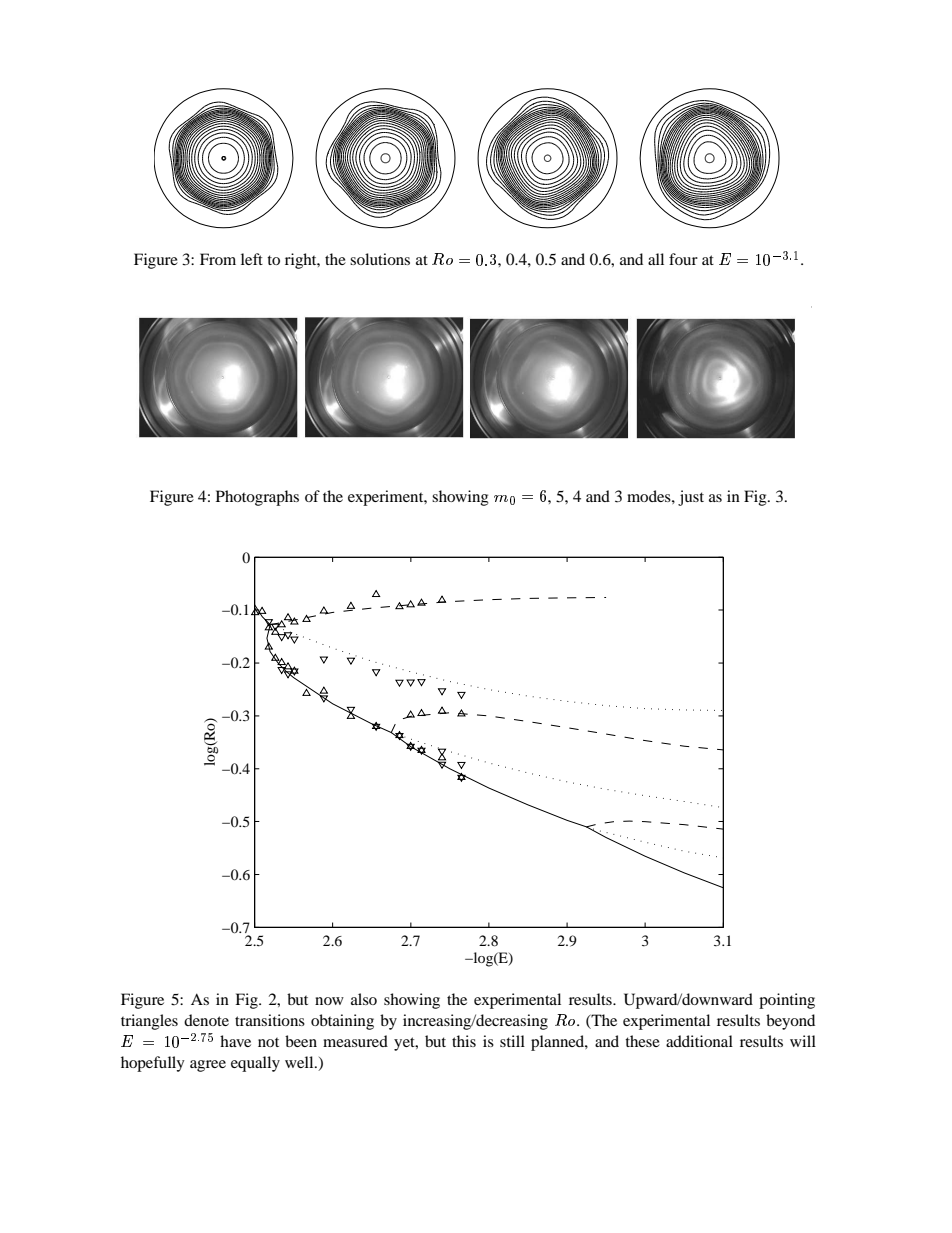 This screenshot has height=1233, width=952. Describe the element at coordinates (683, 259) in the screenshot. I see `four` at that location.
